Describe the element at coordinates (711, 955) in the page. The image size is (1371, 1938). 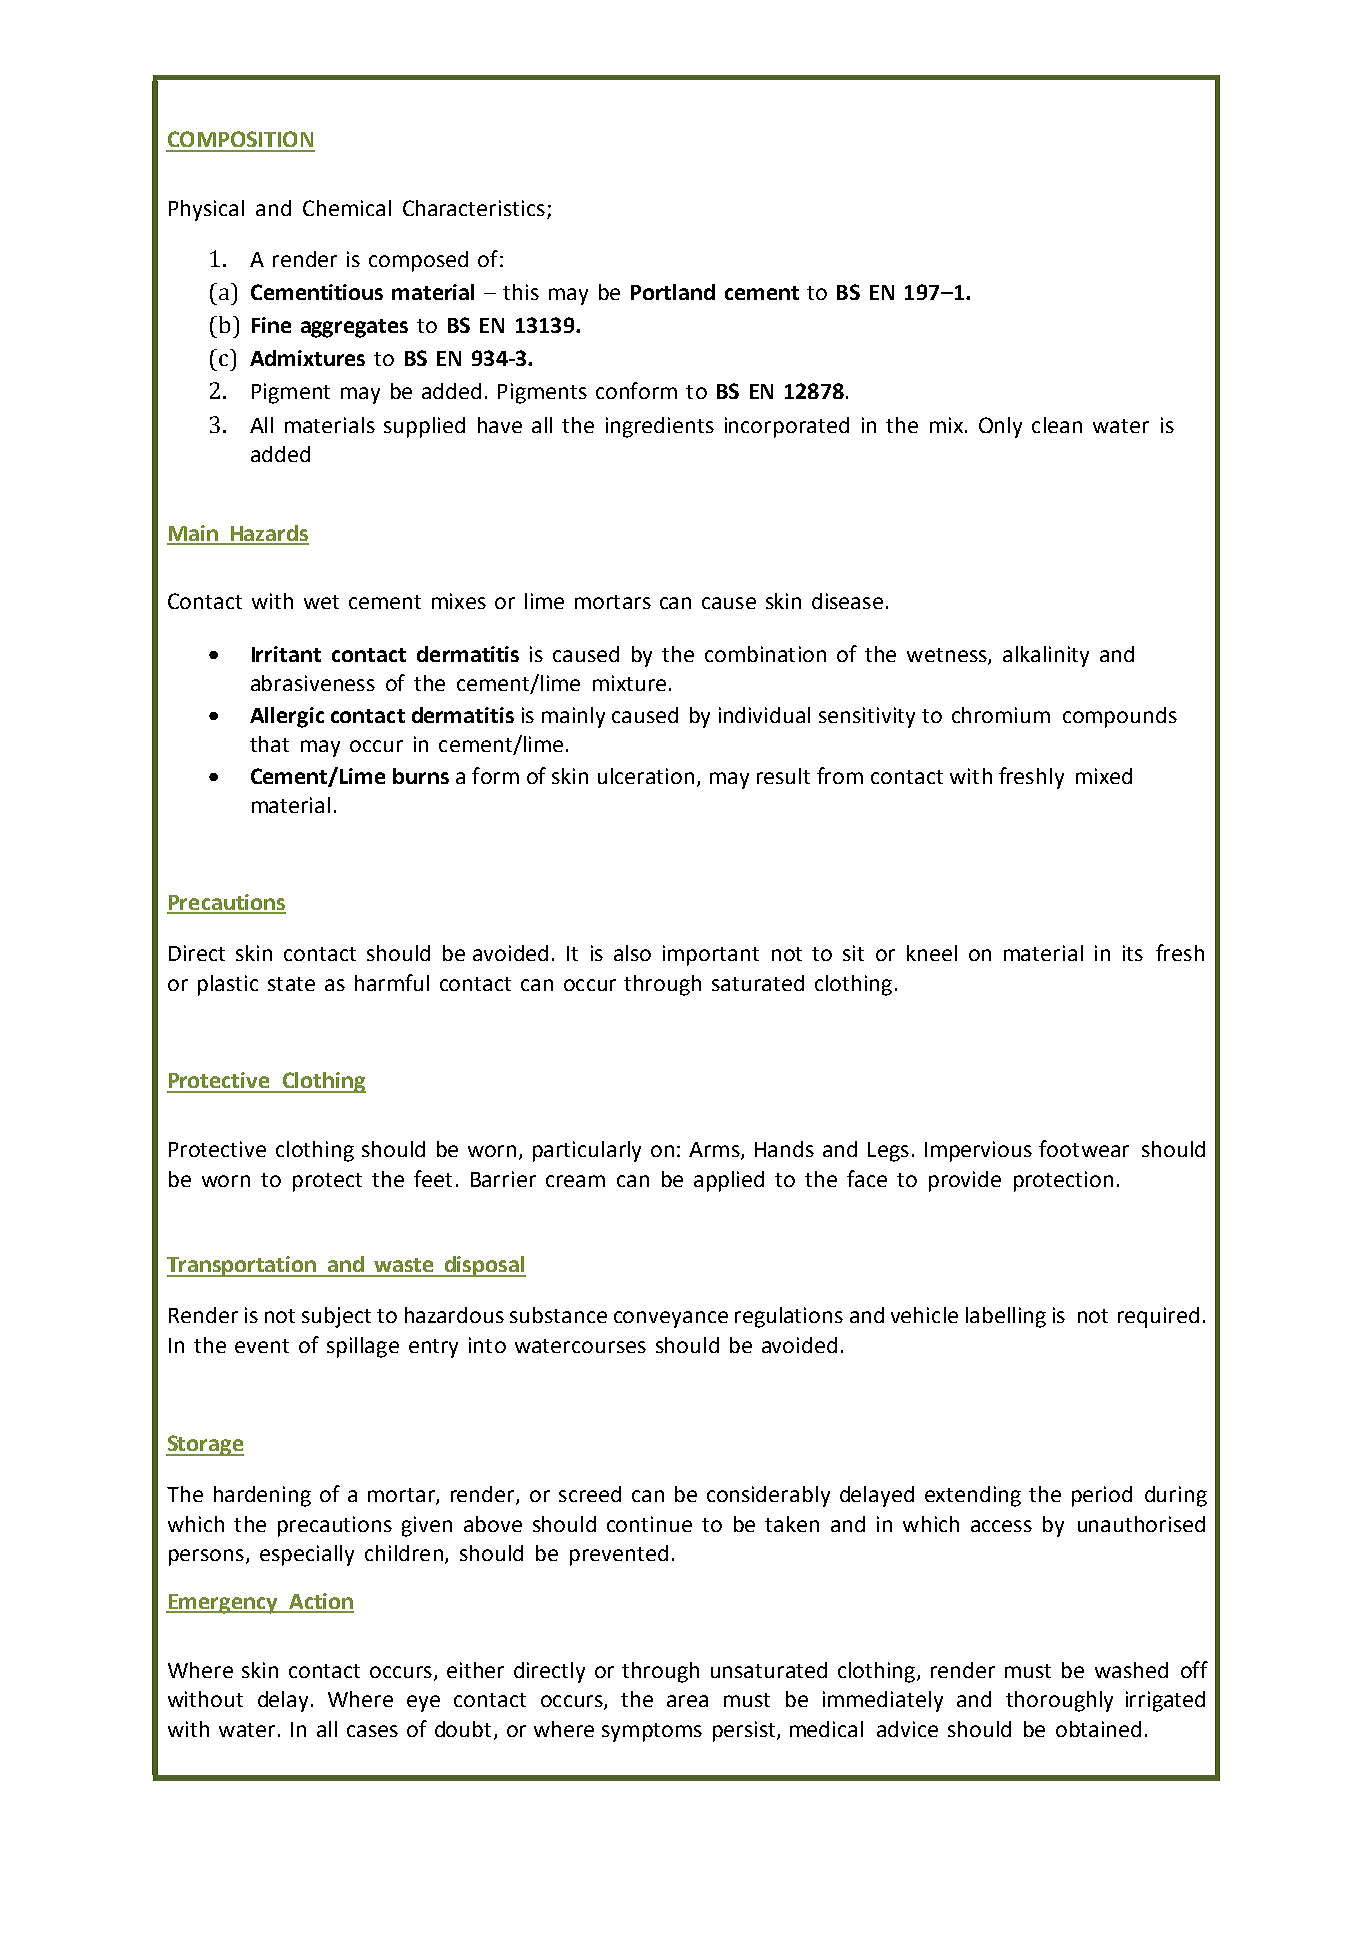
I see `important` at that location.
